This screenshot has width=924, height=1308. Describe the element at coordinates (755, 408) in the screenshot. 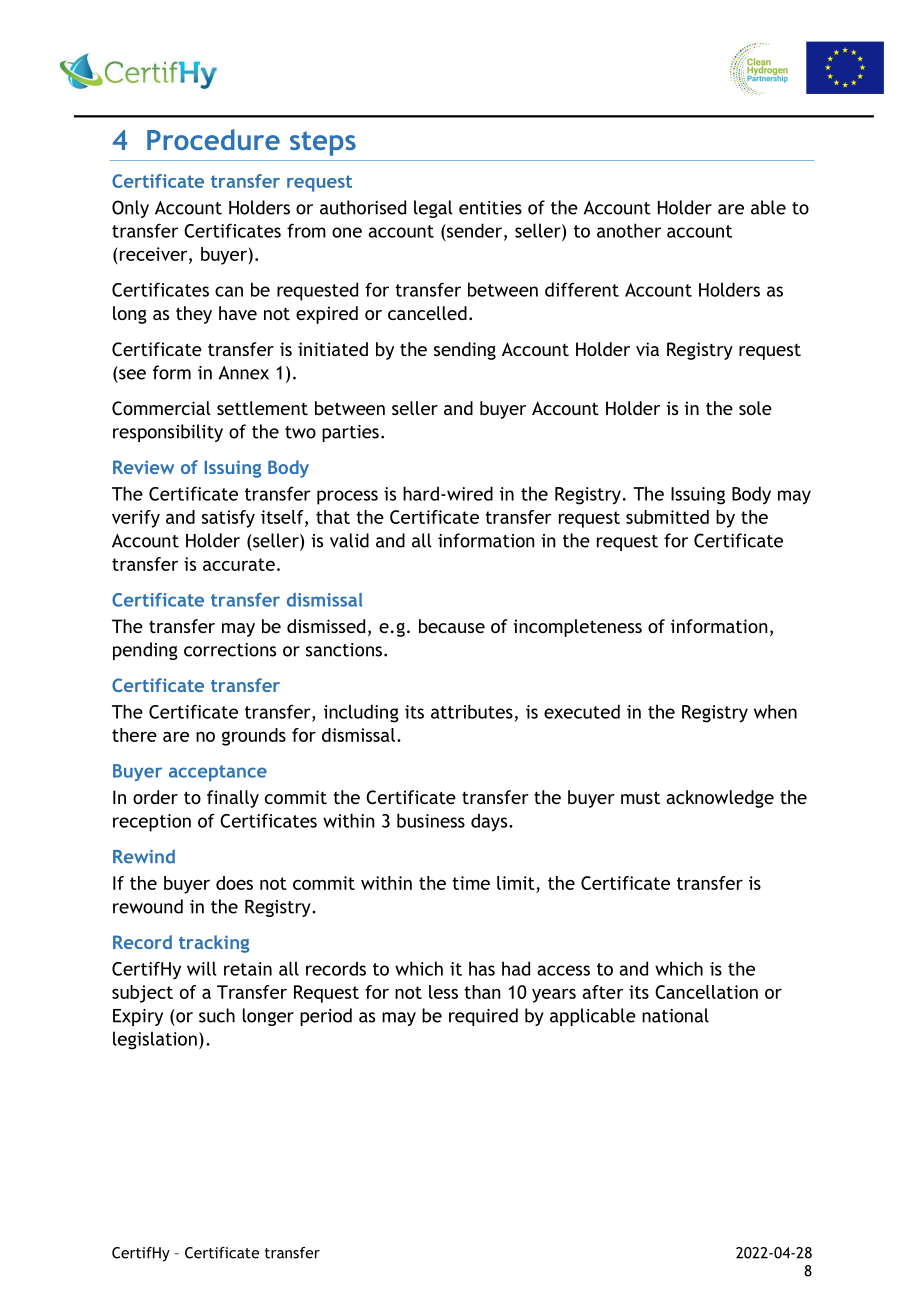

I see `sole` at that location.
